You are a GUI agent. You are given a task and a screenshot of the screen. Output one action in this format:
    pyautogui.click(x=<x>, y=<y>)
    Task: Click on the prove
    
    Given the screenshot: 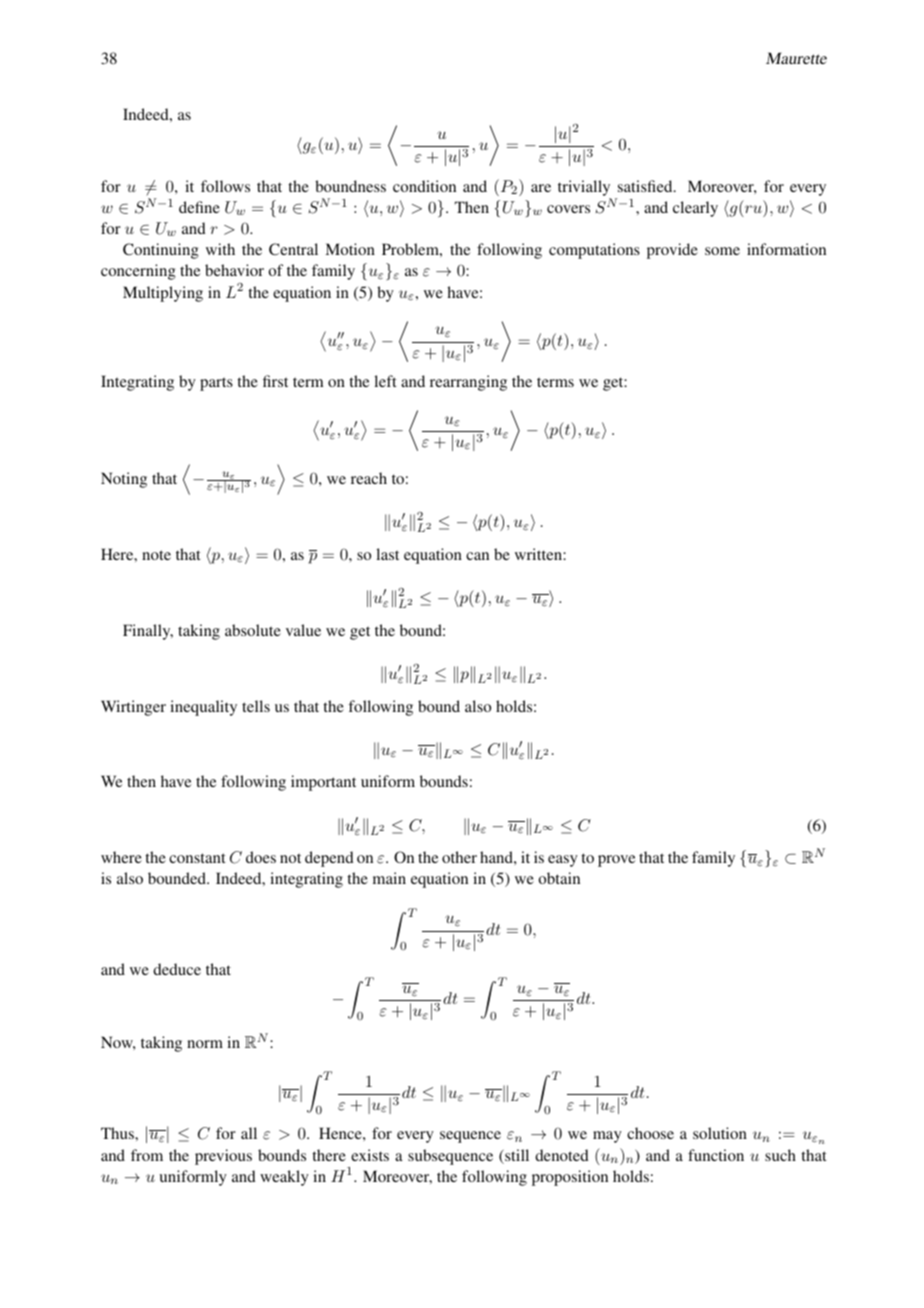 What is the action you would take?
    pyautogui.click(x=616, y=861)
